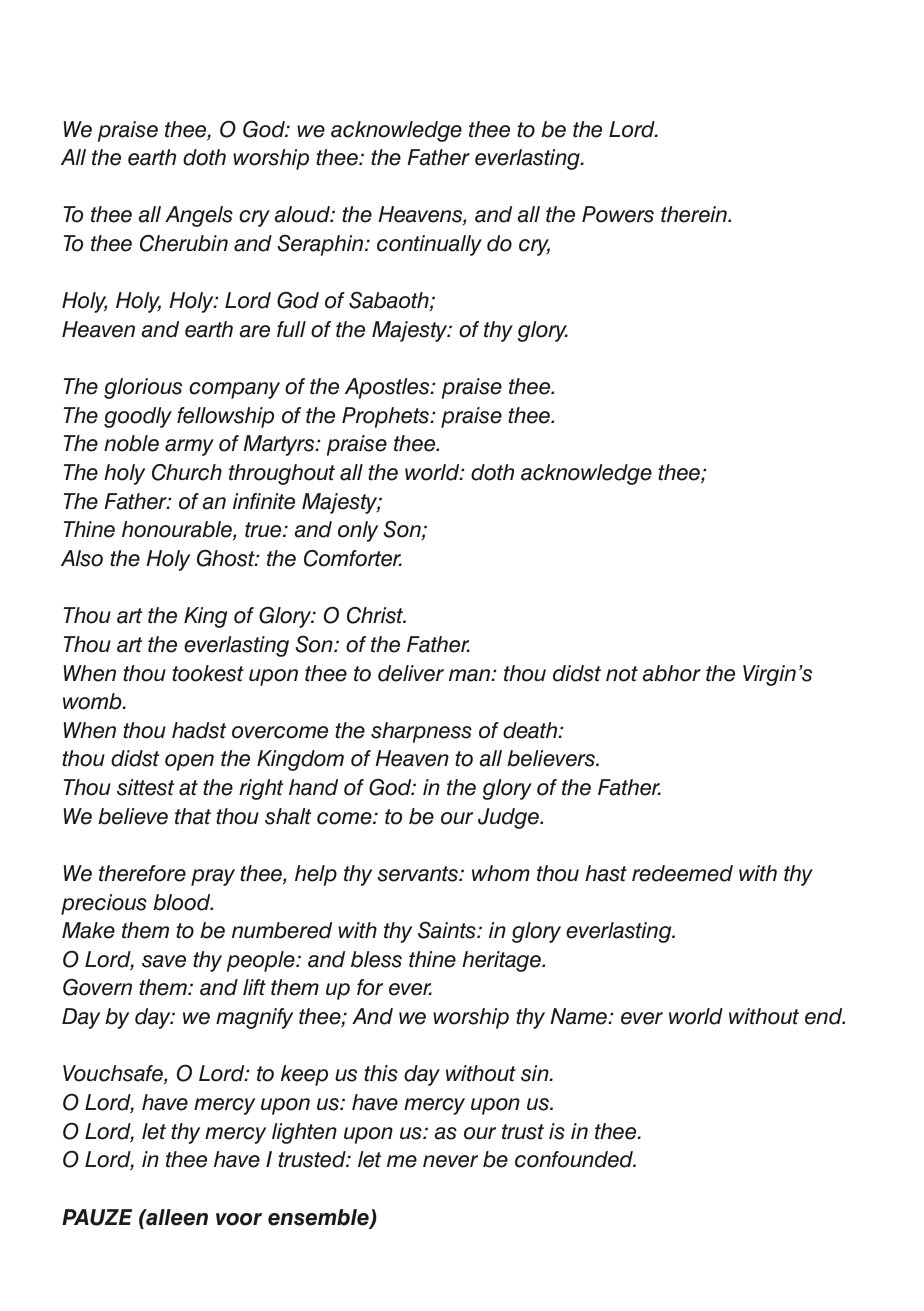 This screenshot has height=1311, width=924. What do you see at coordinates (429, 245) in the screenshot?
I see `continually` at bounding box center [429, 245].
